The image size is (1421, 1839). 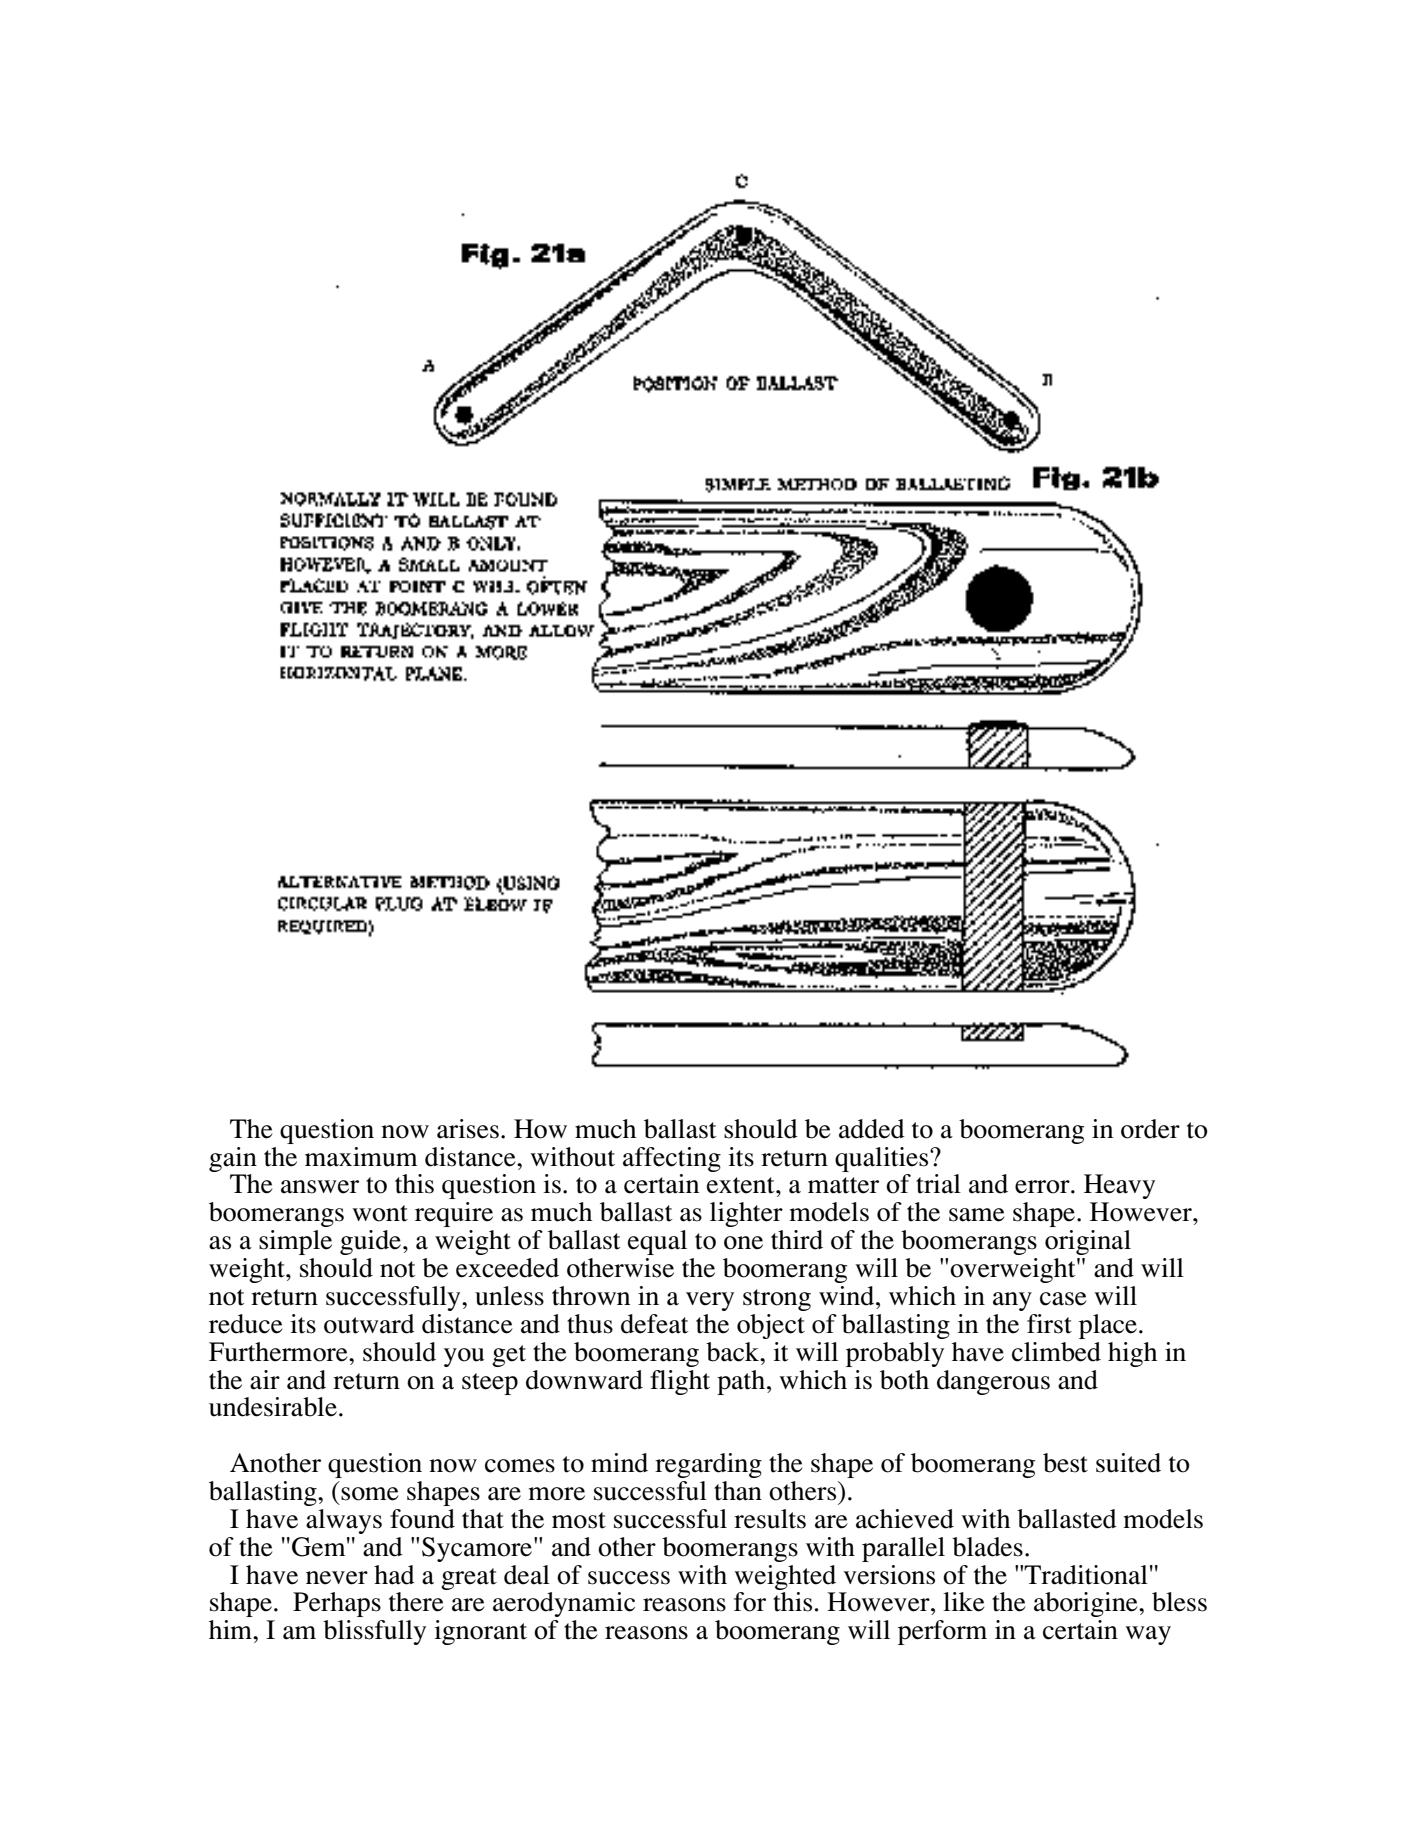 I want to click on aerodynamic, so click(x=564, y=1604).
